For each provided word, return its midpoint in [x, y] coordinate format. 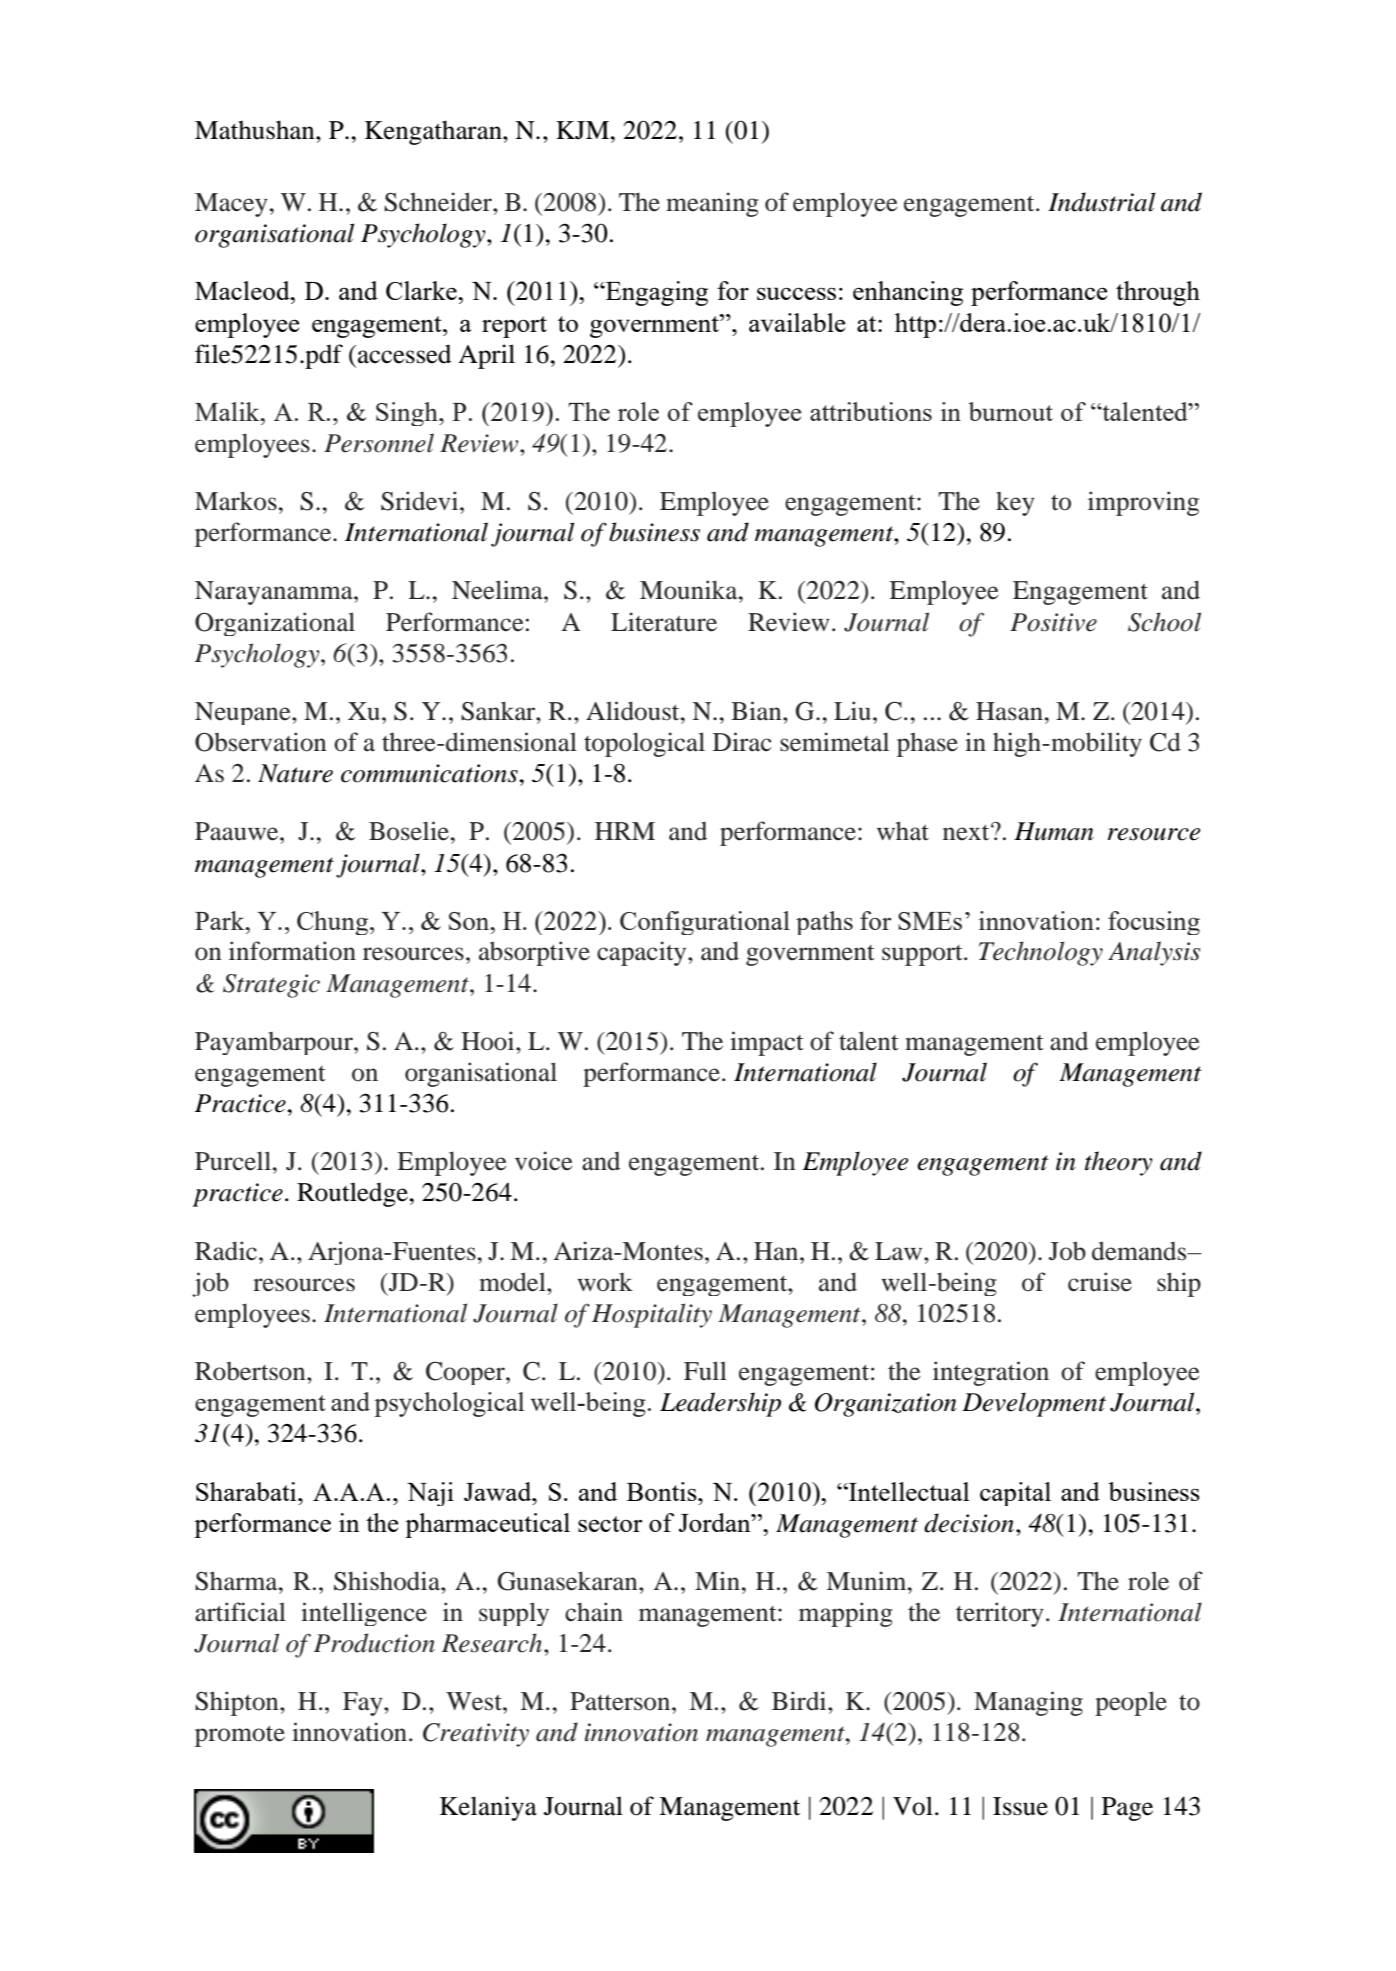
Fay [364, 1704]
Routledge [353, 1194]
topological [644, 744]
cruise [1100, 1282]
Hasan [1009, 711]
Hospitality [652, 1315]
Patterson [621, 1701]
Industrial [1101, 202]
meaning [712, 204]
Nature [295, 773]
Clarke [422, 290]
